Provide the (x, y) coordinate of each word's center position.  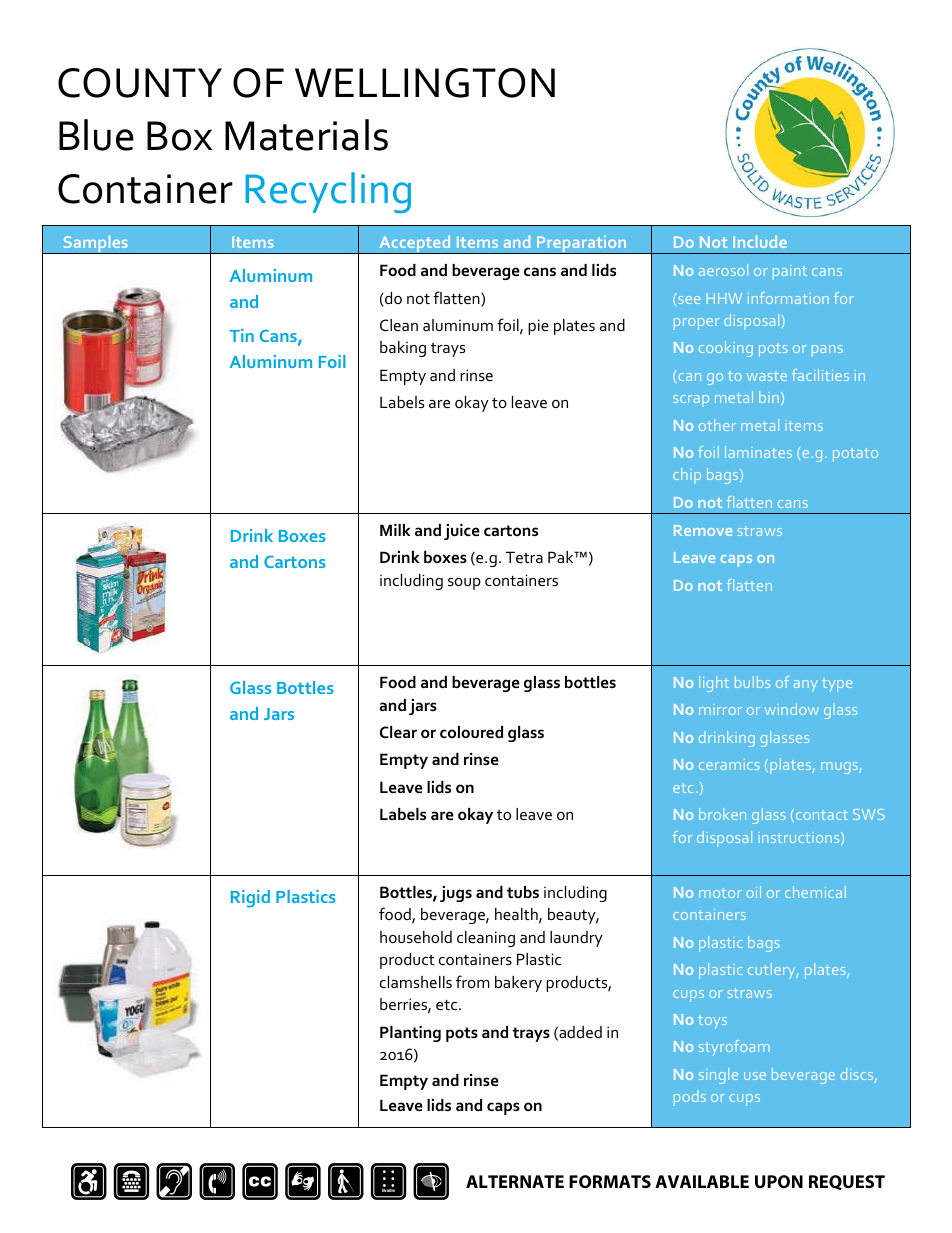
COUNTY (140, 83)
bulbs (752, 682)
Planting (410, 1034)
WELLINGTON (425, 83)
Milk (395, 530)
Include (760, 241)
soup (464, 584)
